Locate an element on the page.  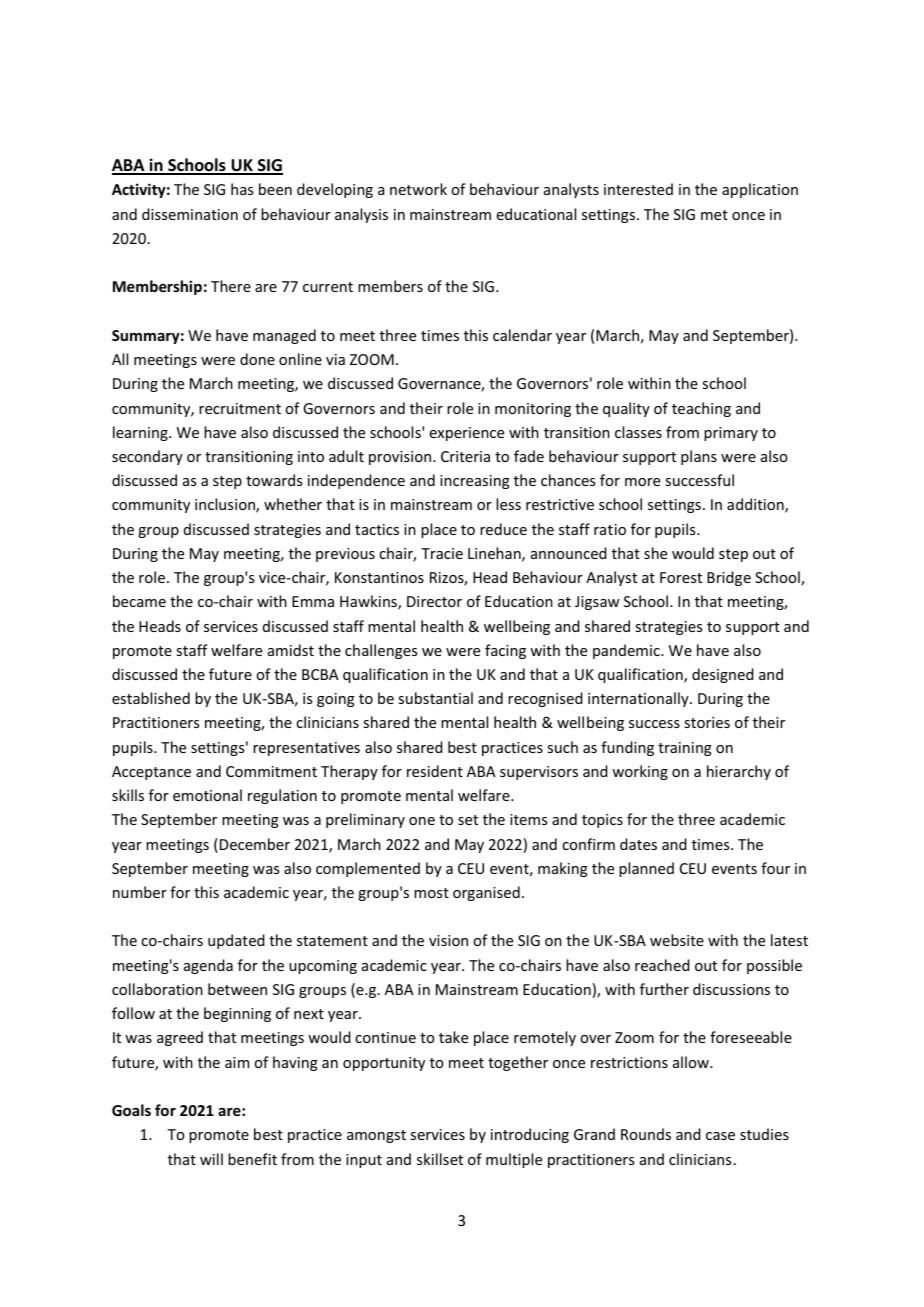
met is located at coordinates (714, 215).
